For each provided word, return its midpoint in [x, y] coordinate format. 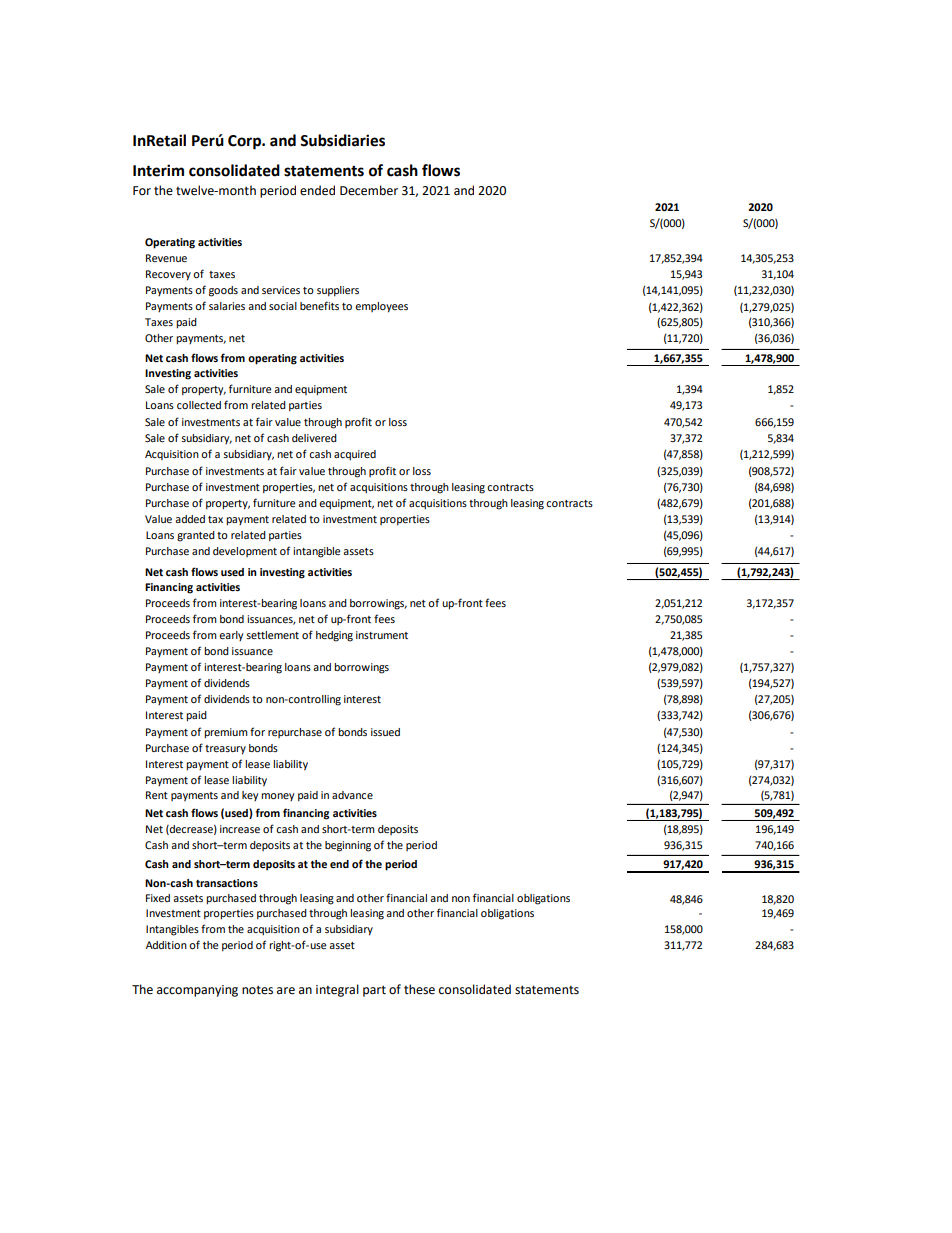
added [190, 519]
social [283, 306]
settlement [272, 635]
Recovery [168, 275]
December [369, 190]
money [277, 797]
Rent [157, 795]
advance [352, 795]
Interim [158, 170]
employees [381, 307]
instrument [382, 635]
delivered [314, 438]
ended [317, 190]
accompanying [197, 991]
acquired [355, 455]
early [231, 636]
